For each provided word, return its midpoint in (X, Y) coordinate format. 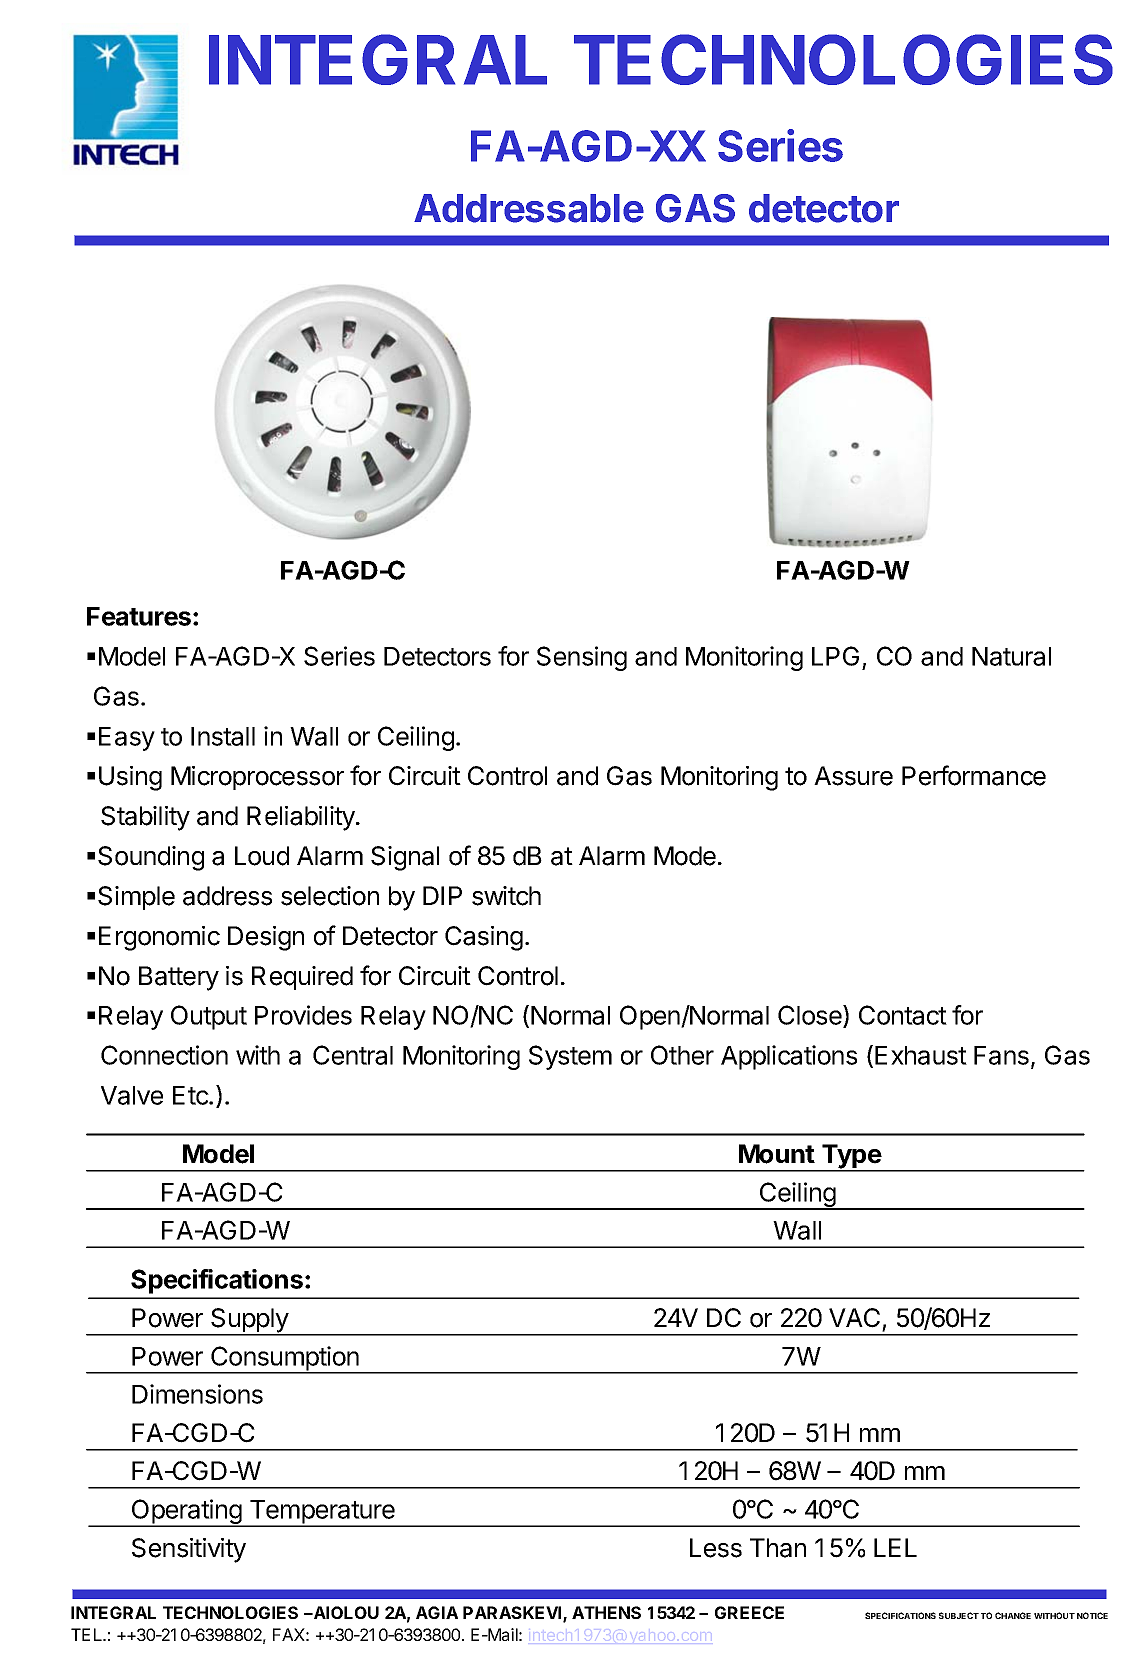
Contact (903, 1015)
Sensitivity (189, 1550)
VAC (854, 1318)
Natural (1011, 656)
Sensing (582, 658)
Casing (484, 938)
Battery (179, 978)
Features (139, 616)
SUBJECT (959, 1615)
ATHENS (606, 1612)
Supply (249, 1321)
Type (851, 1157)
